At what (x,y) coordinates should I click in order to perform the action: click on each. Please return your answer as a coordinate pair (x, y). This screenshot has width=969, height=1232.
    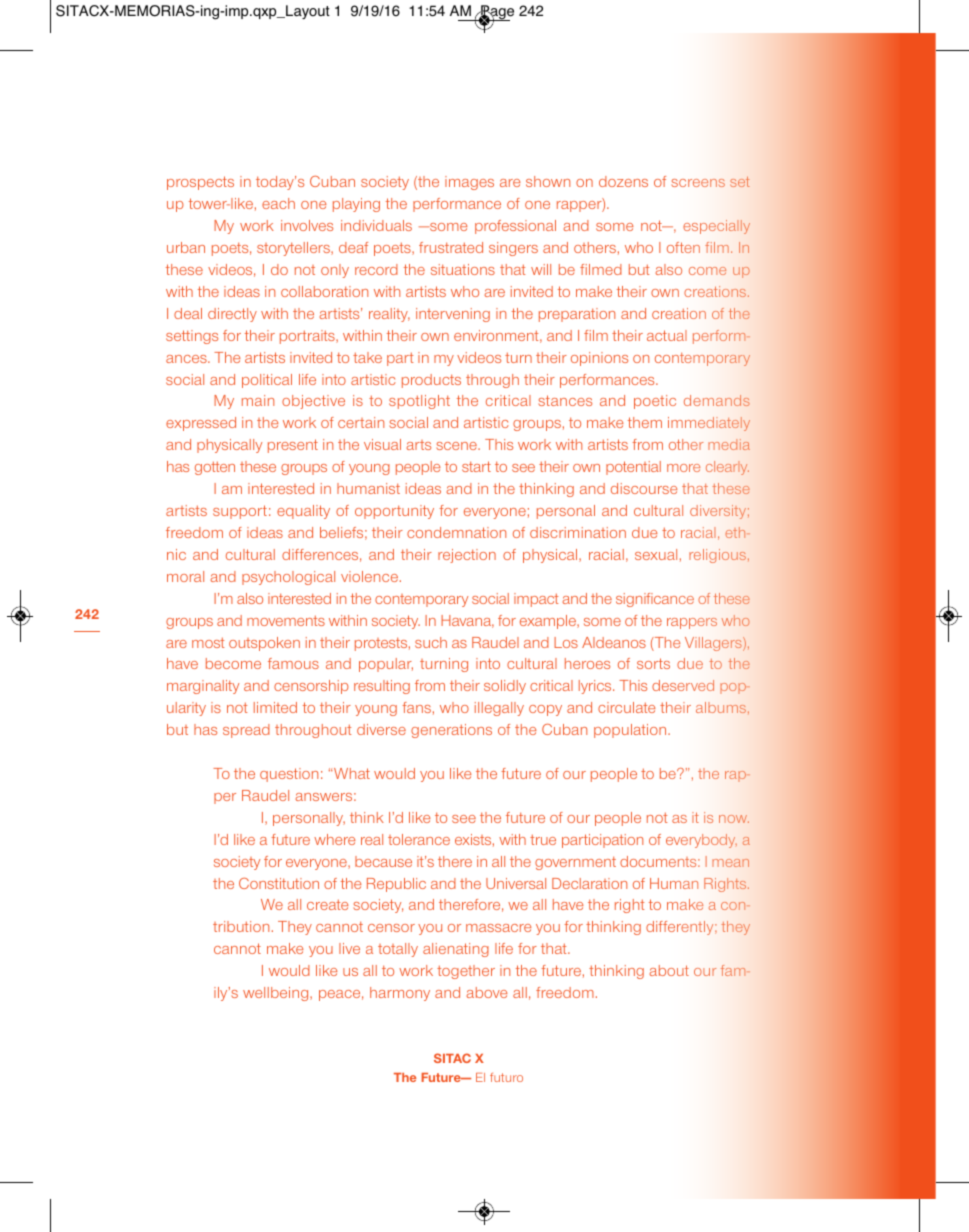
    Looking at the image, I should click on (278, 203).
